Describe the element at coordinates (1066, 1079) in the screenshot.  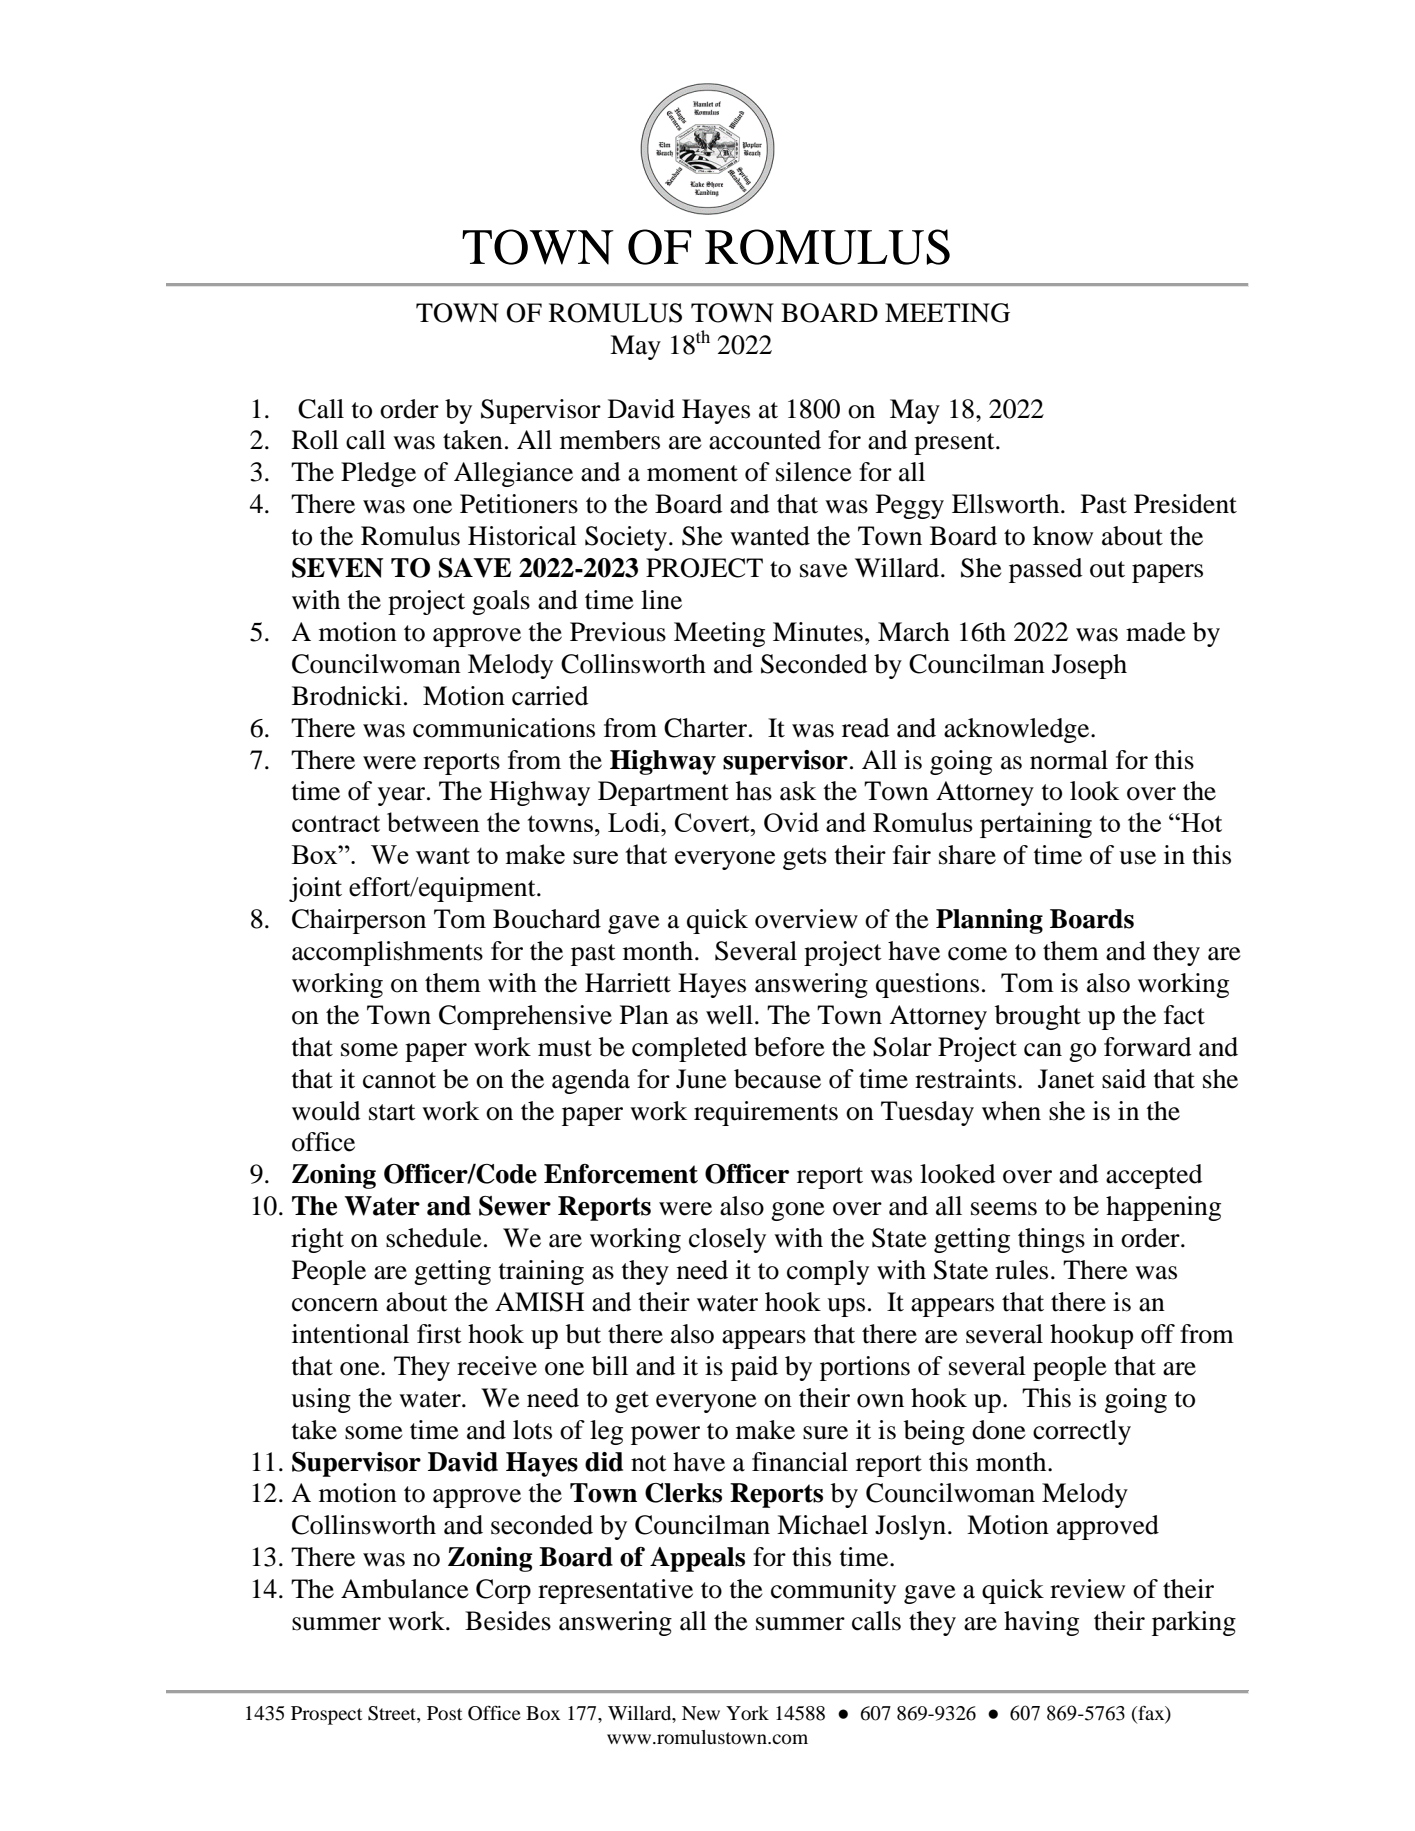
I see `Janet` at that location.
